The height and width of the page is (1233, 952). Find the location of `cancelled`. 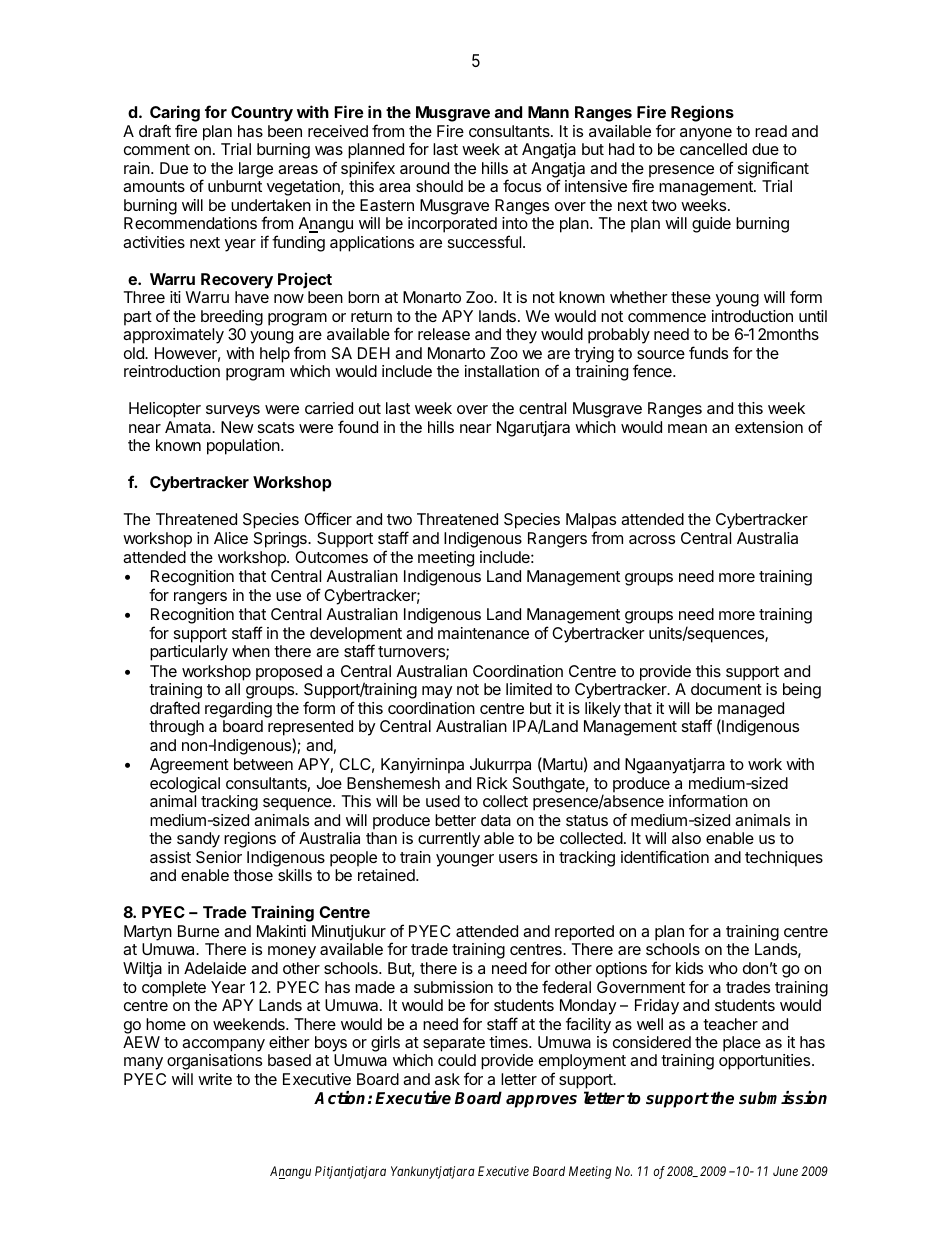

cancelled is located at coordinates (713, 149).
